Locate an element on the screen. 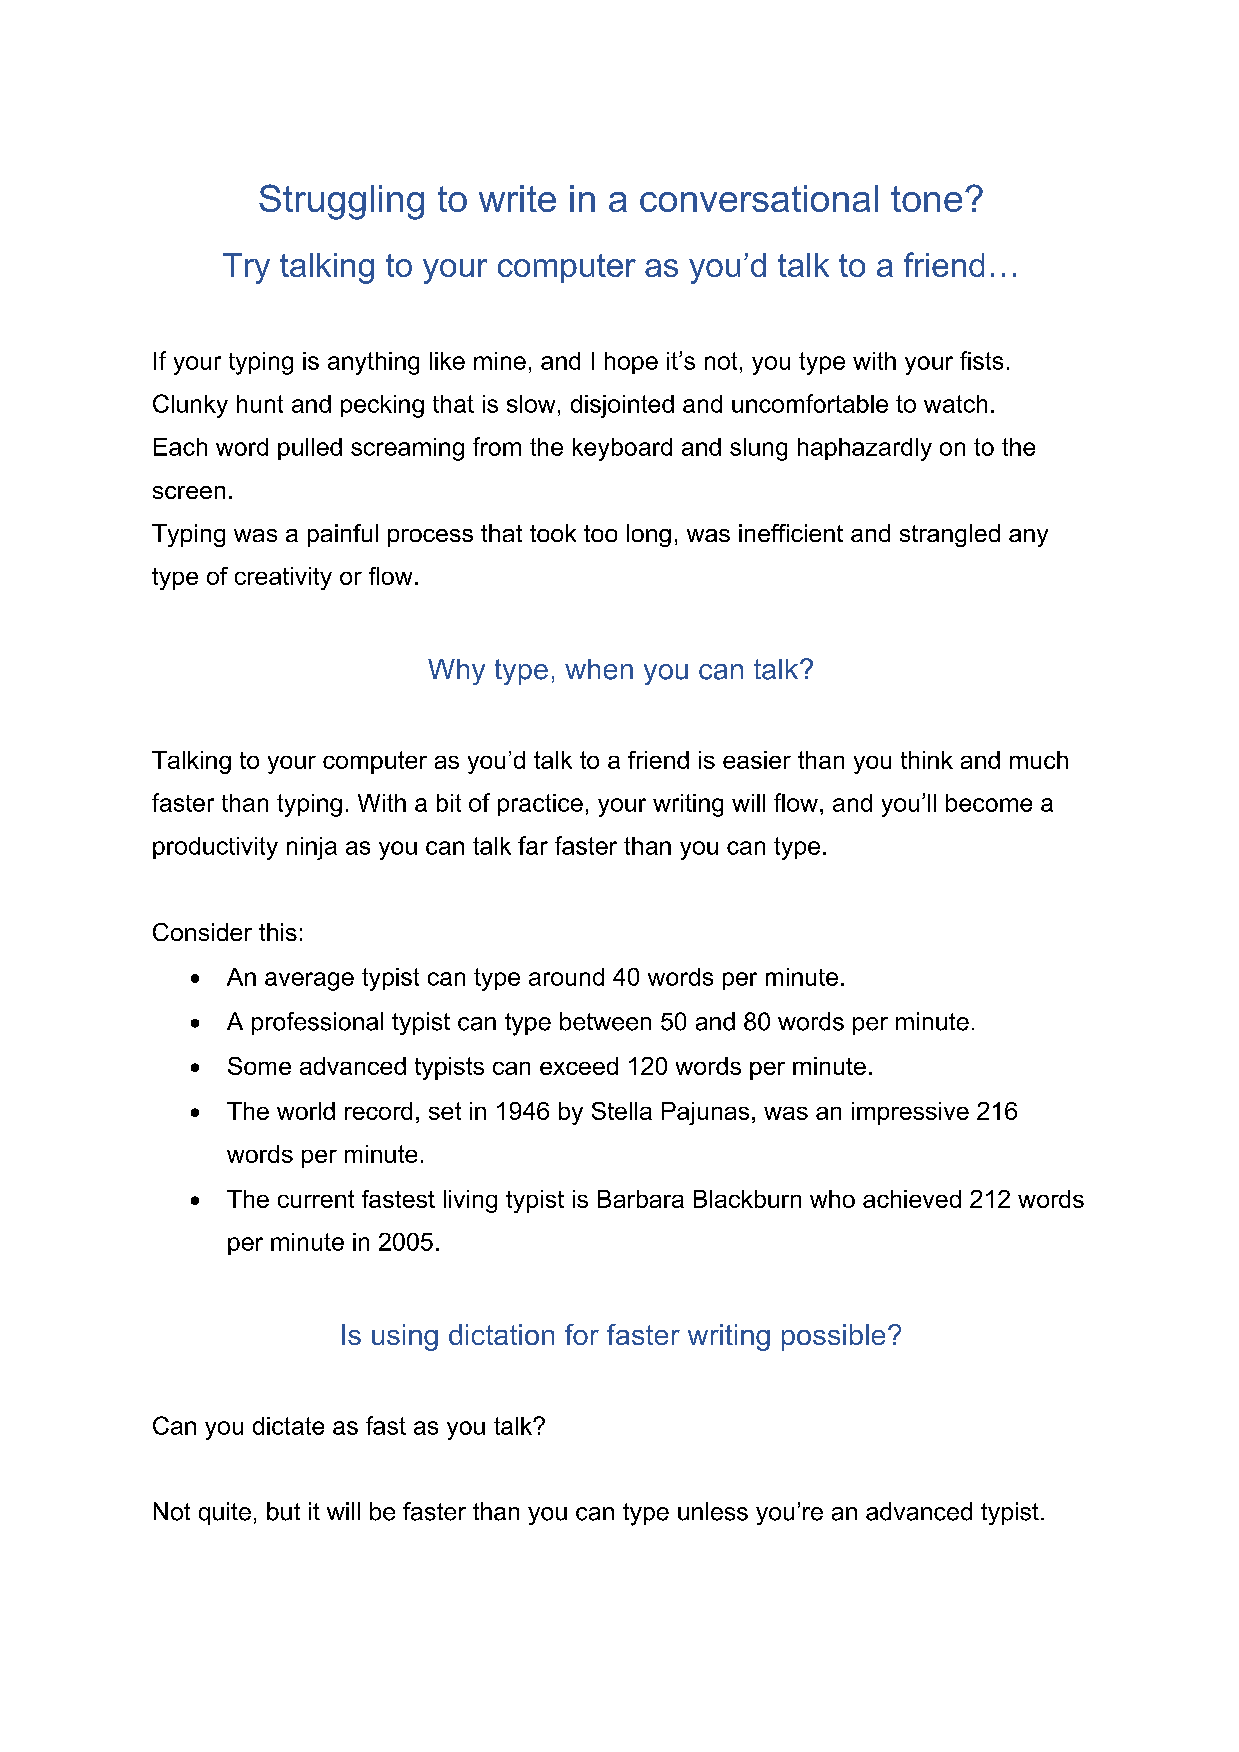  Try is located at coordinates (246, 268).
